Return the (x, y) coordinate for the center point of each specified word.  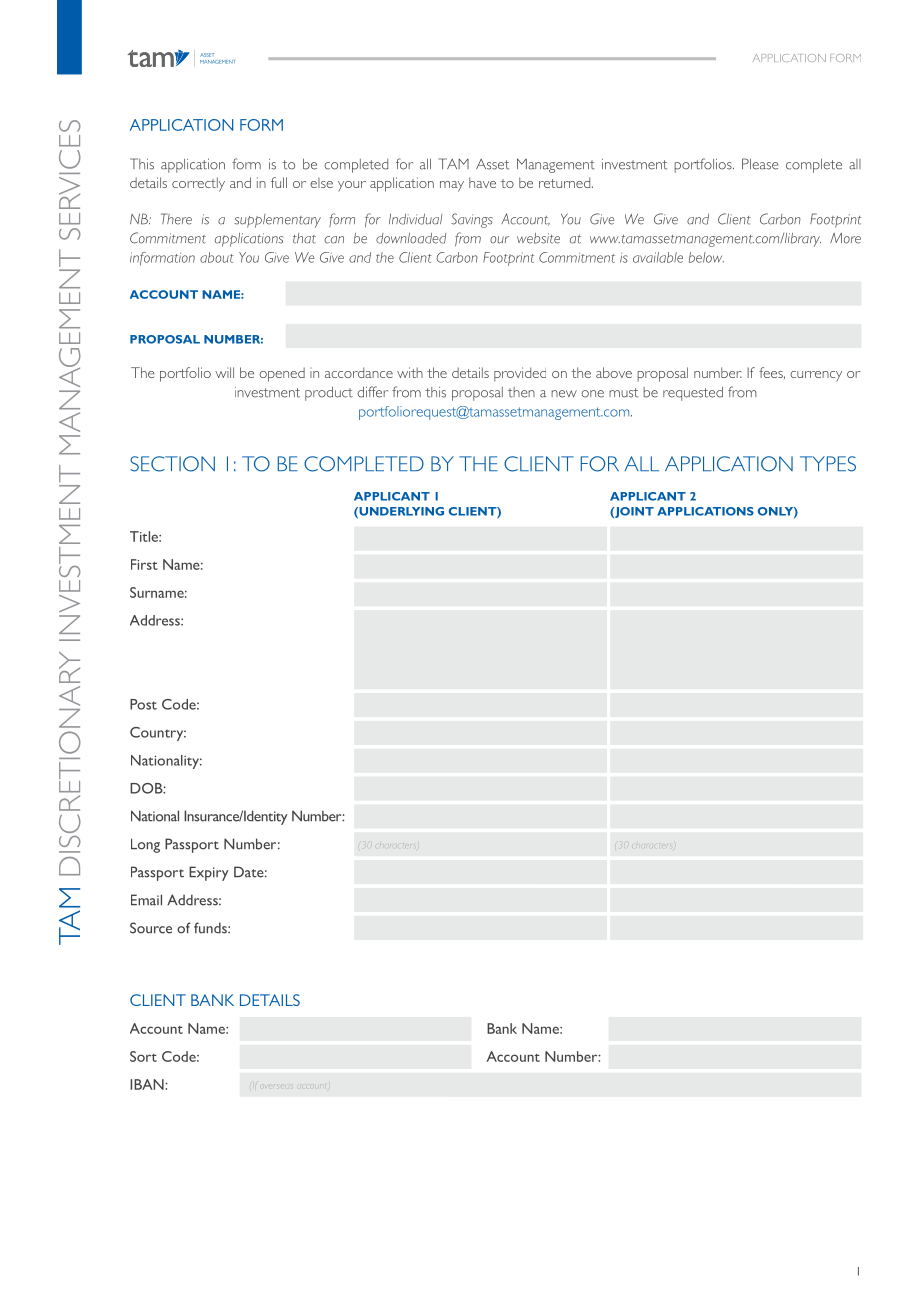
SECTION (172, 464)
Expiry (209, 873)
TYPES (828, 464)
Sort (143, 1056)
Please (760, 164)
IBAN (148, 1084)
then (521, 392)
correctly (198, 184)
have (482, 182)
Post (143, 704)
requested (693, 394)
